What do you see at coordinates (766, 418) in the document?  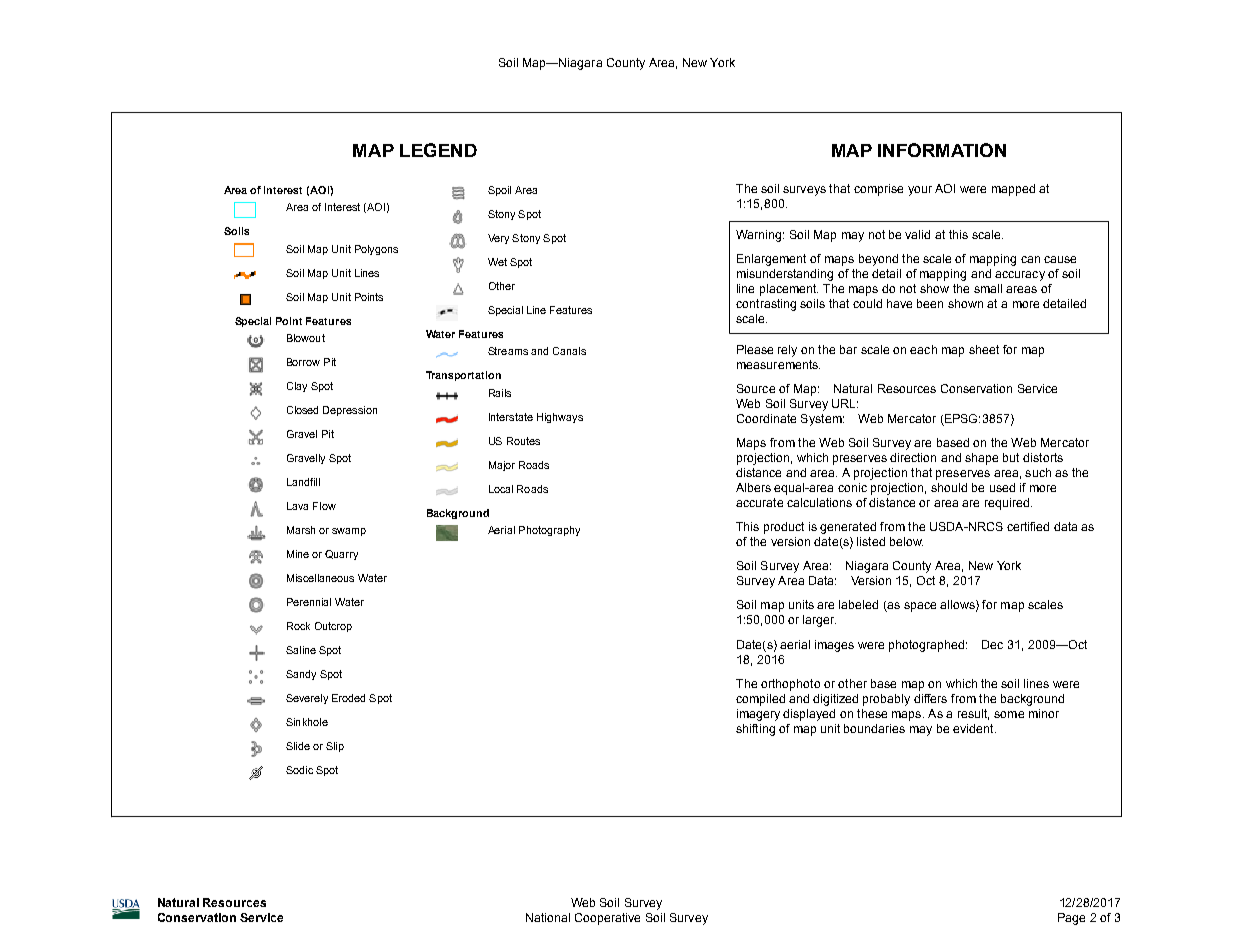 I see `Coordinate` at bounding box center [766, 418].
